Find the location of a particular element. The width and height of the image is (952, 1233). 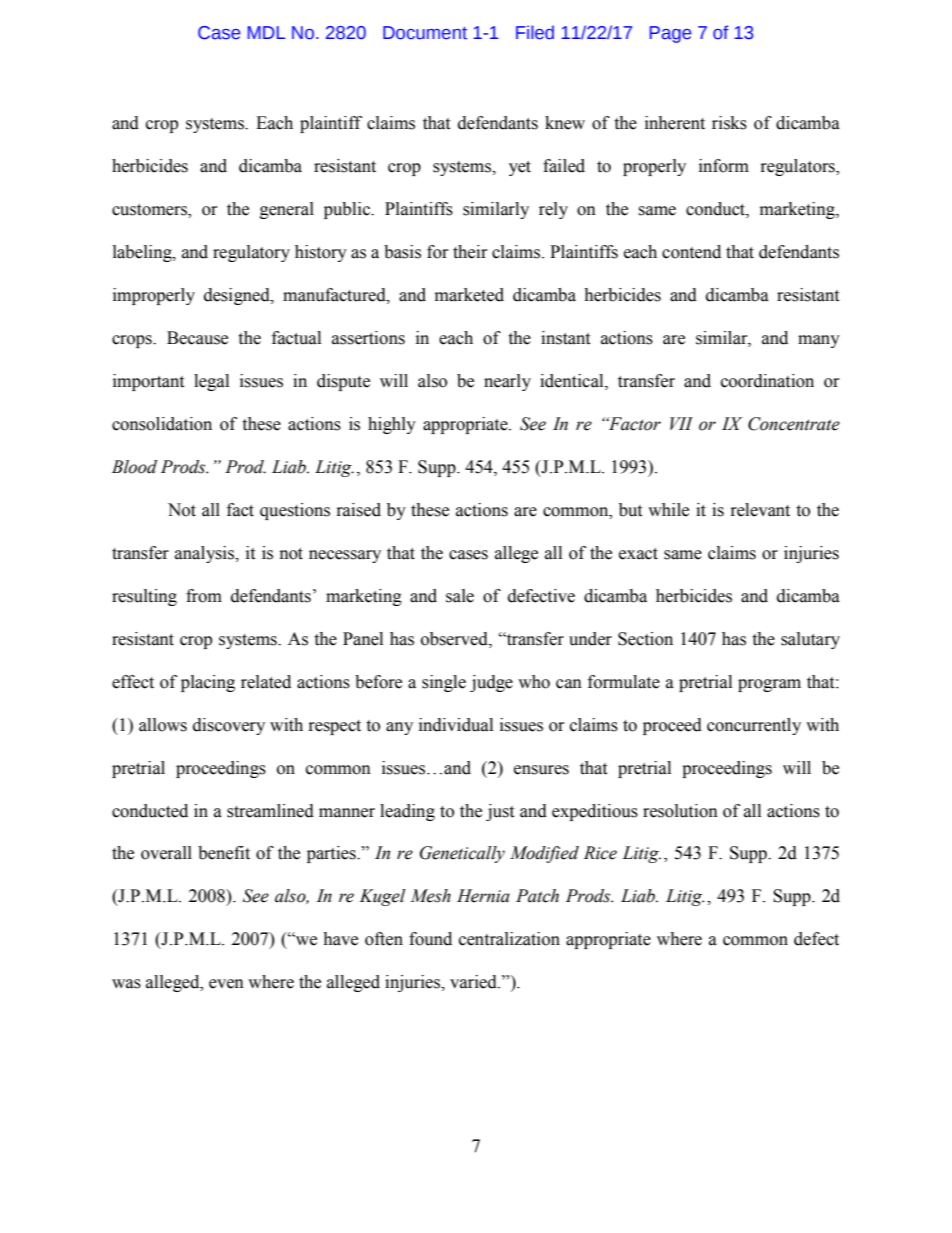

program is located at coordinates (769, 685).
